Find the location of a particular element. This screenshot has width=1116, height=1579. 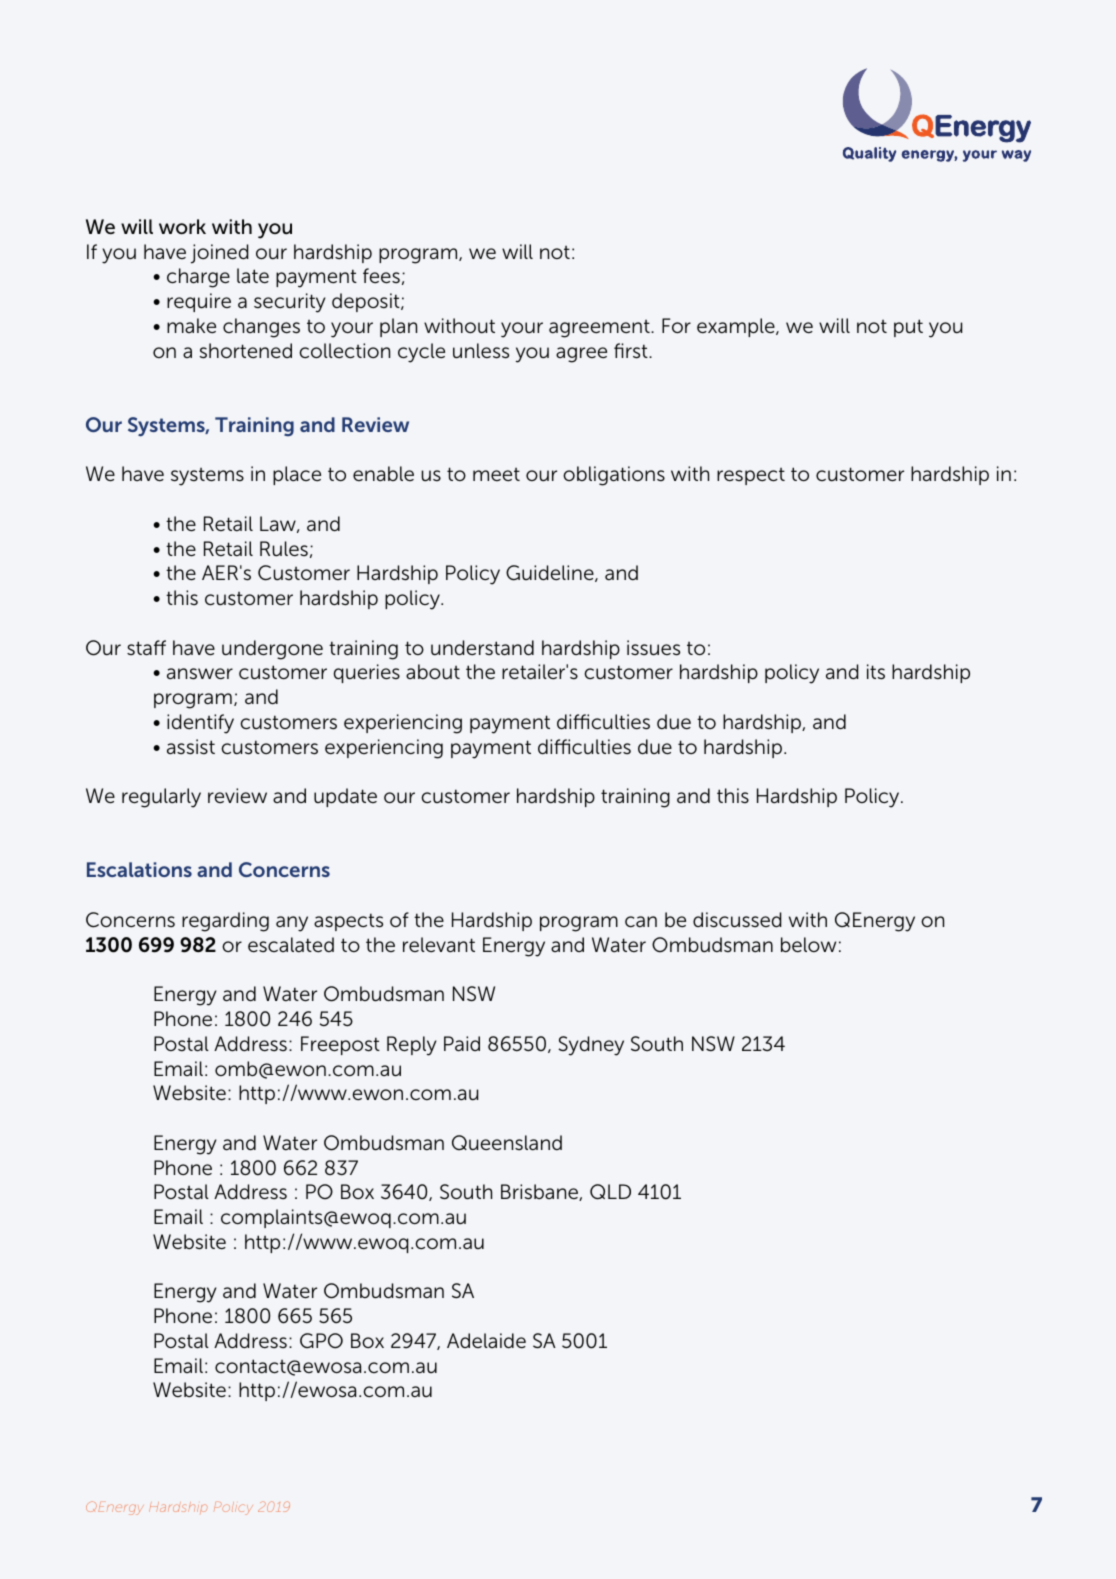

its is located at coordinates (876, 672).
